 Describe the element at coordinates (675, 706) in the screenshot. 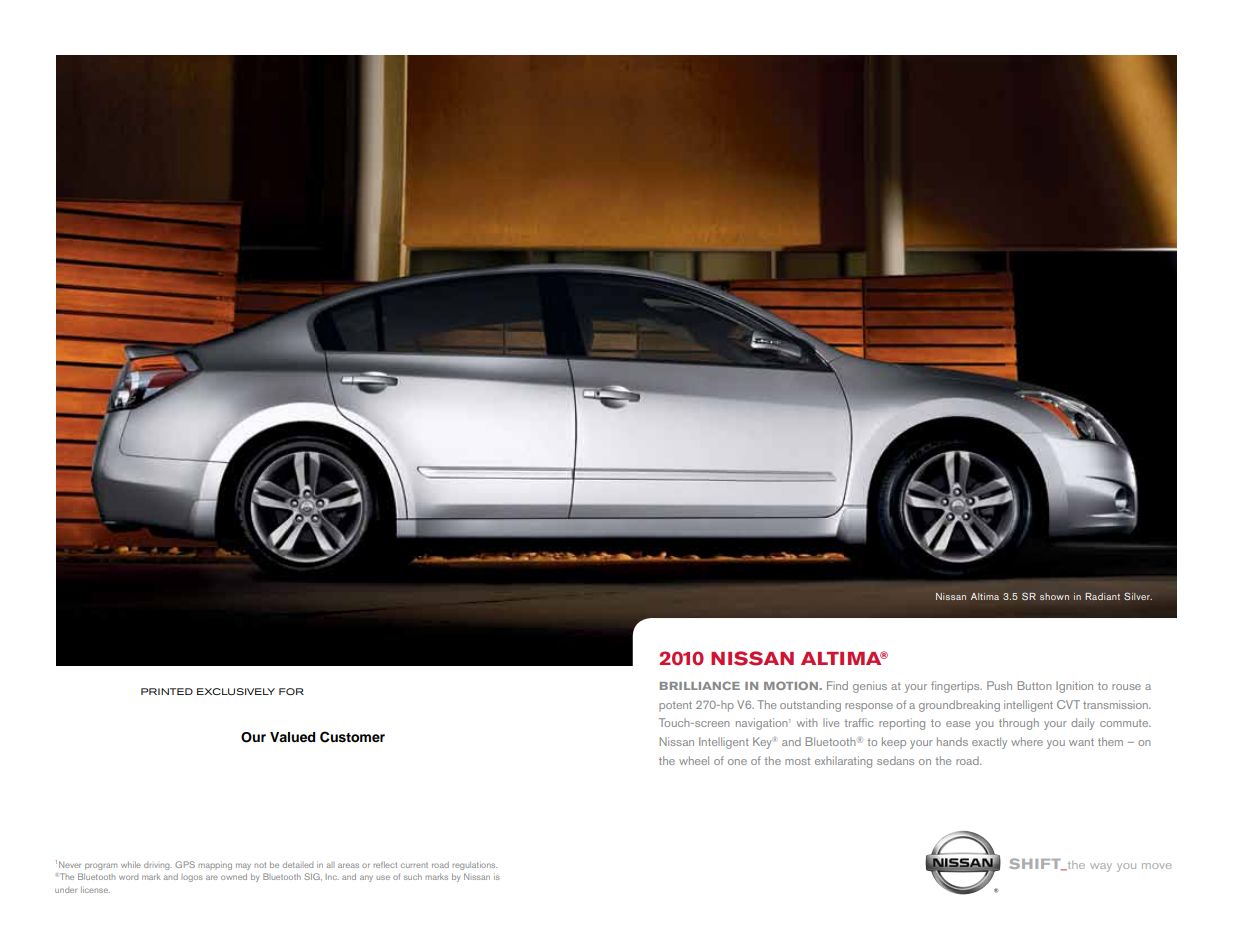

I see `potent` at that location.
